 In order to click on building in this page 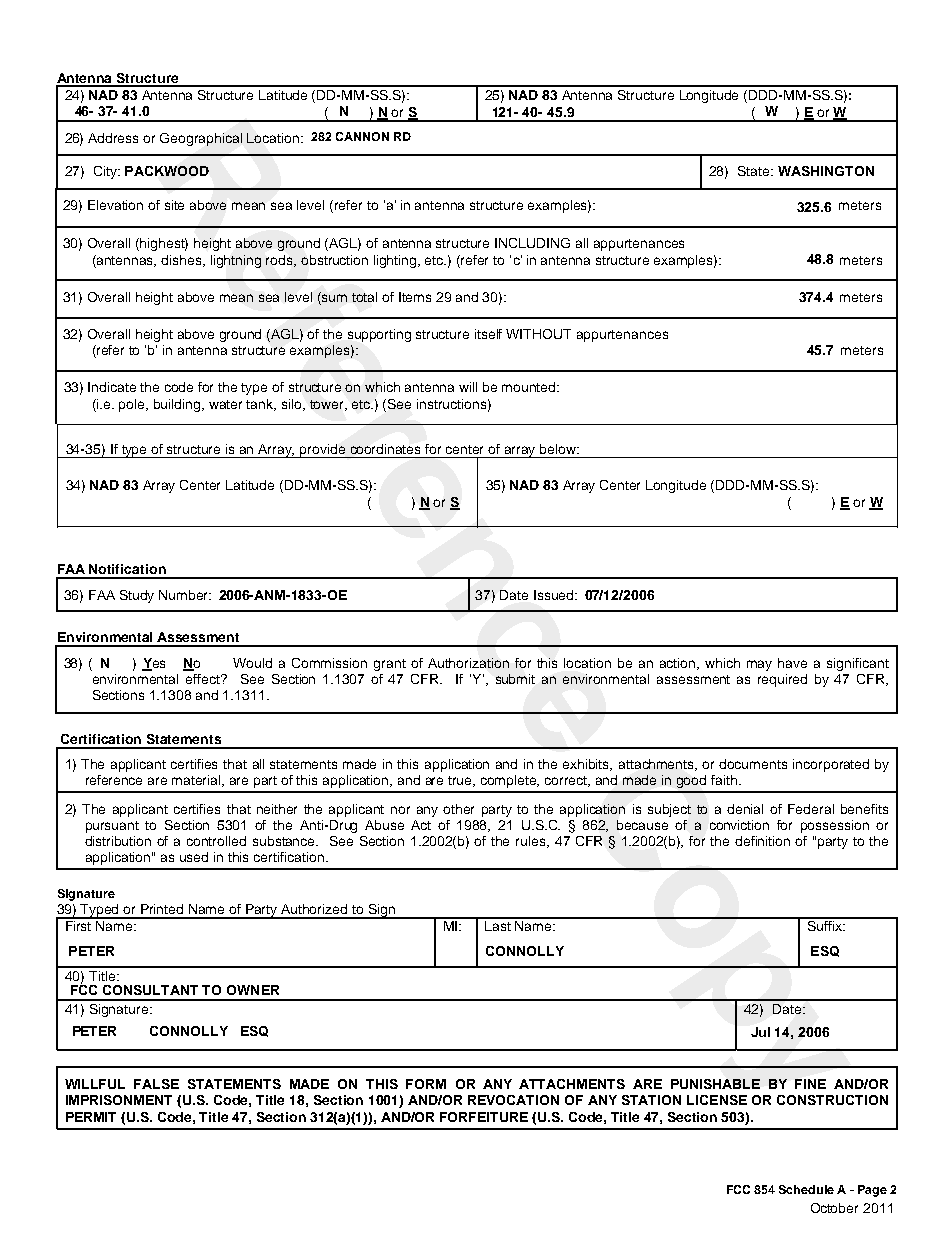, I will do `click(179, 405)`.
